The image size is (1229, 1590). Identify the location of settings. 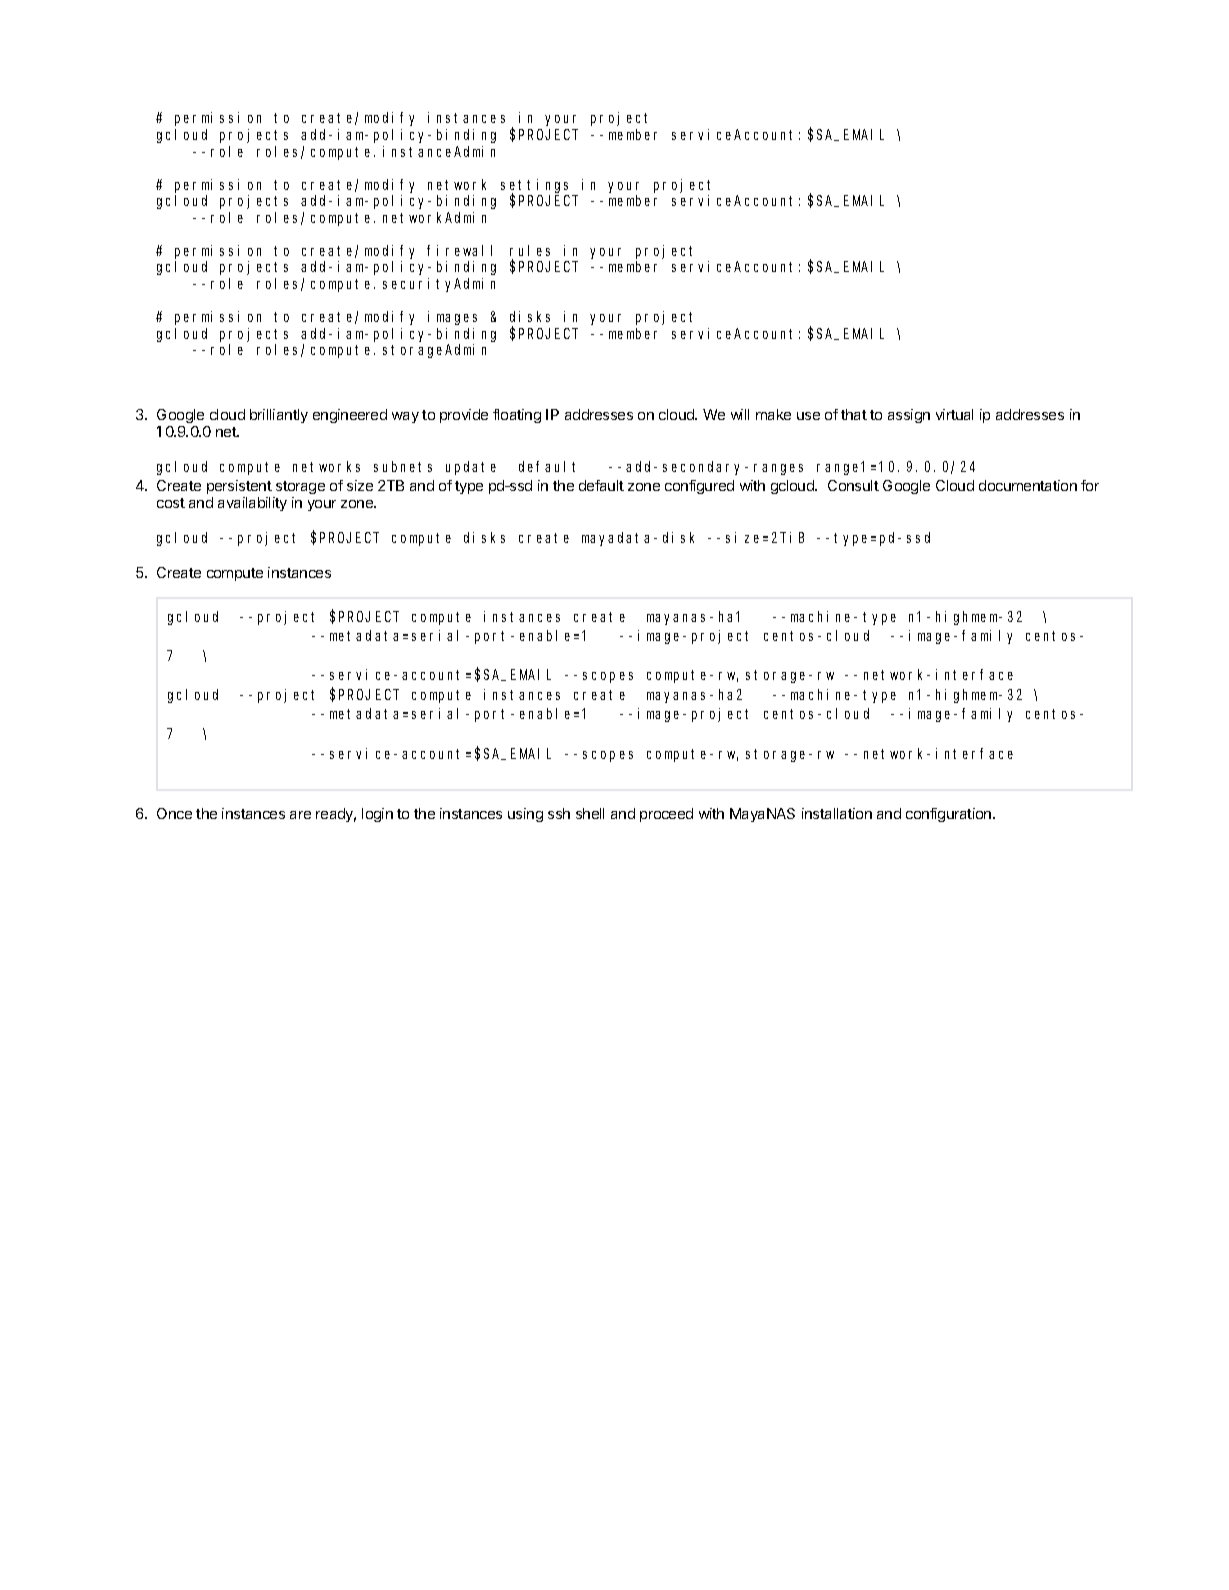
(534, 187).
